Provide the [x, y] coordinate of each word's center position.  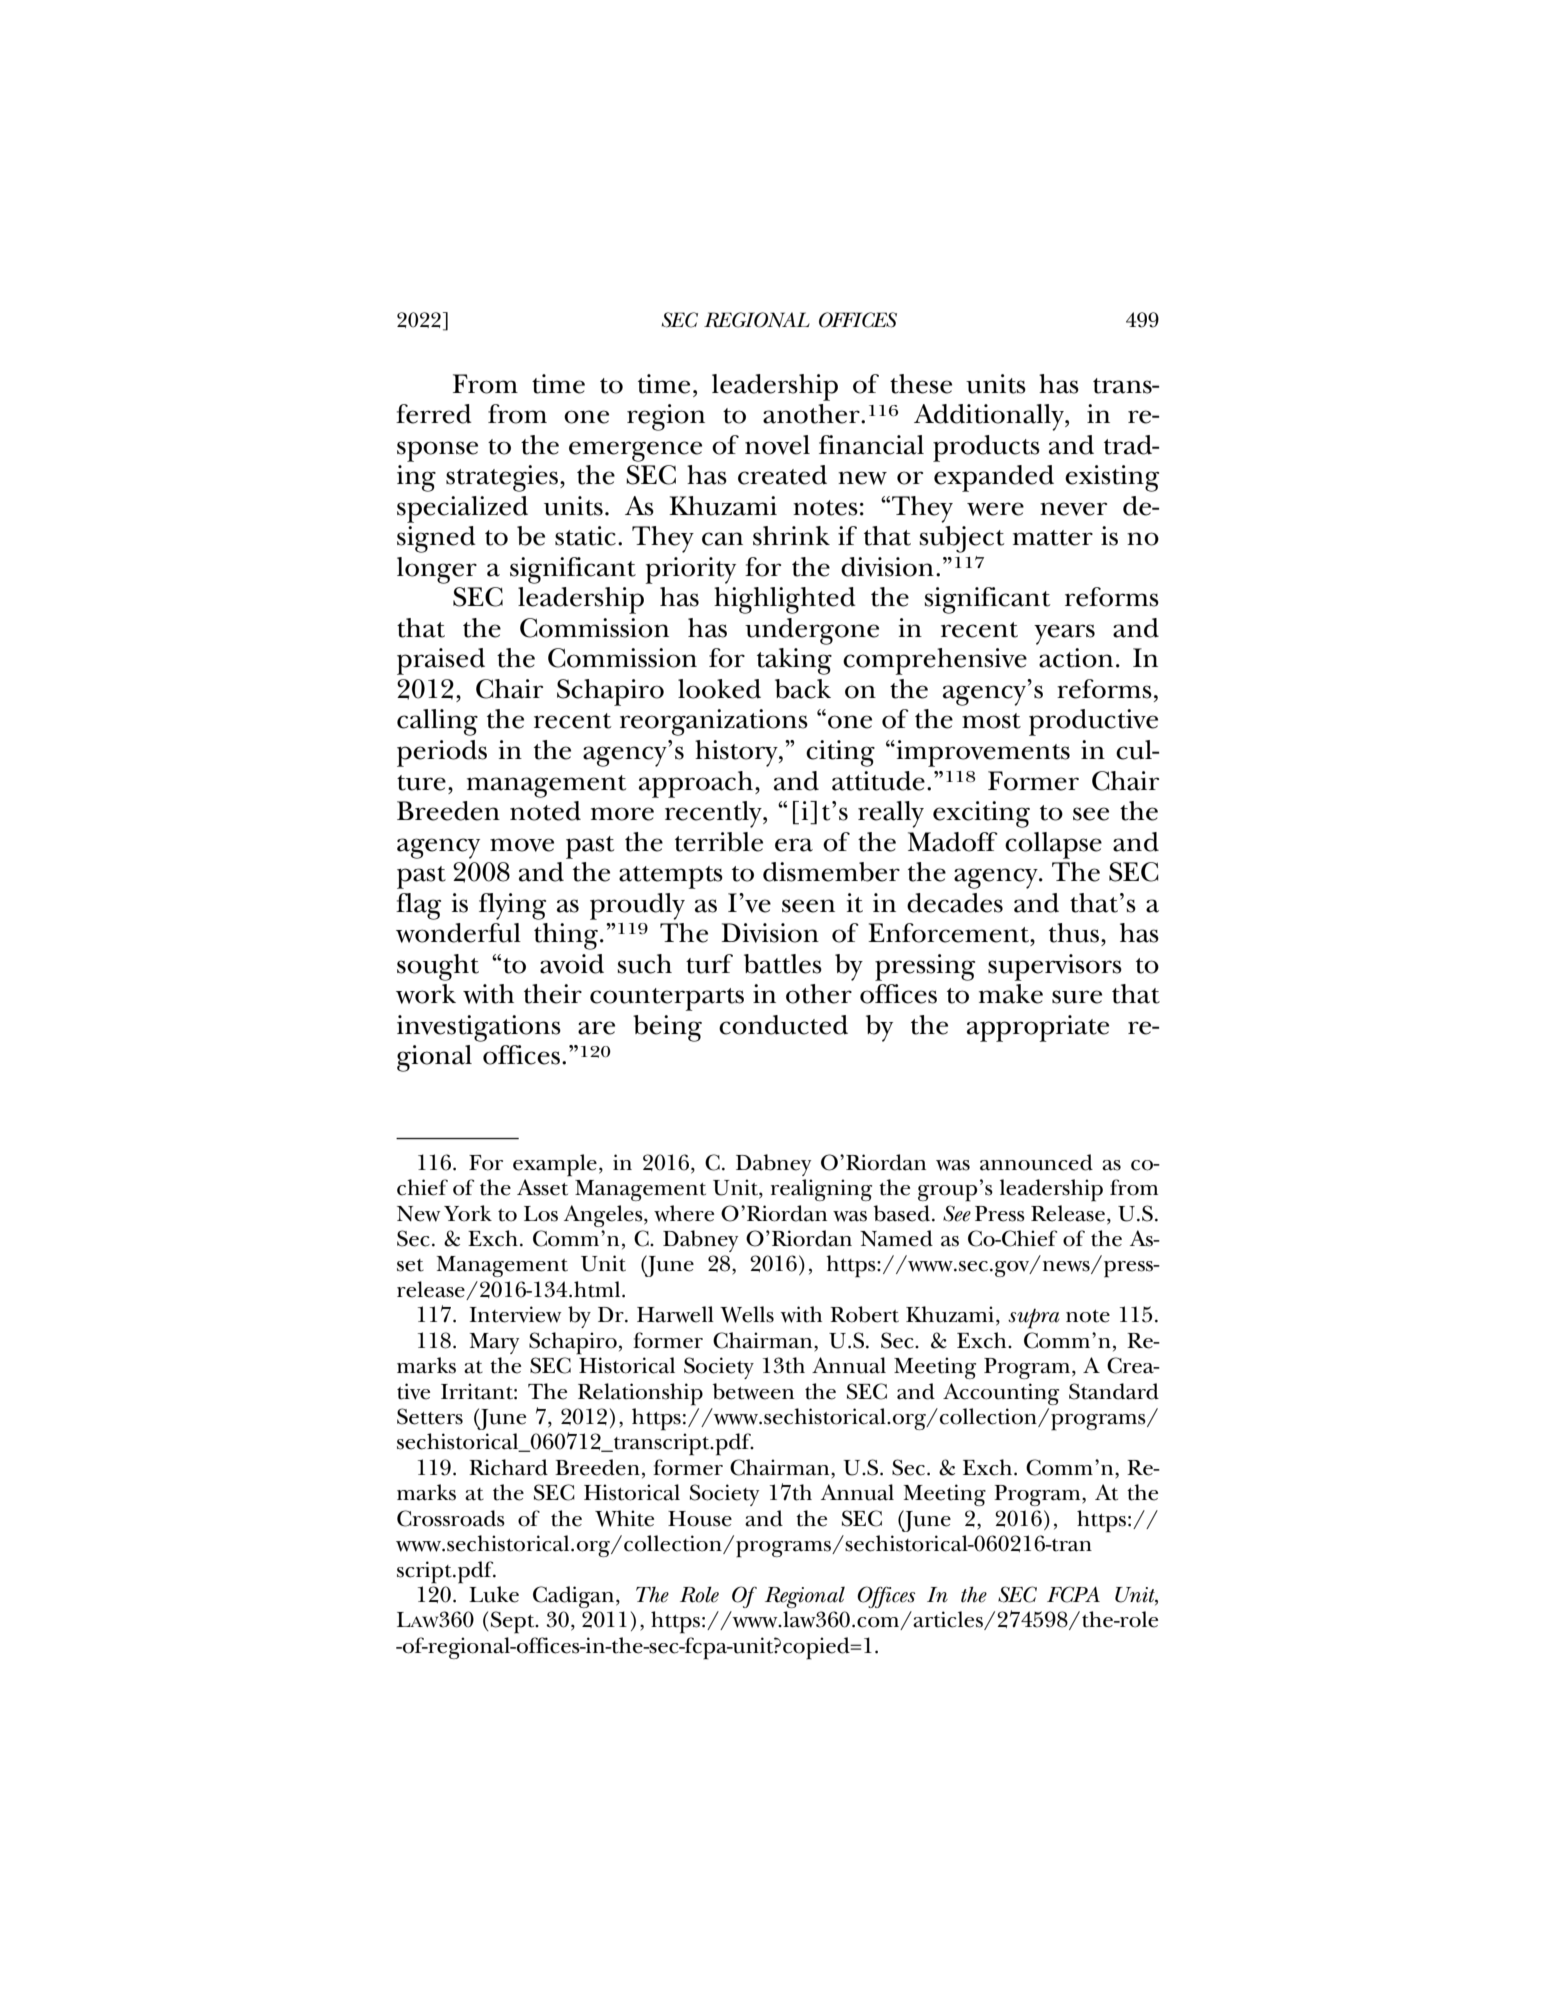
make [1011, 994]
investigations [479, 1028]
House [700, 1519]
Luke [494, 1594]
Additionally [990, 417]
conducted [783, 1025]
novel [777, 445]
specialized [462, 509]
